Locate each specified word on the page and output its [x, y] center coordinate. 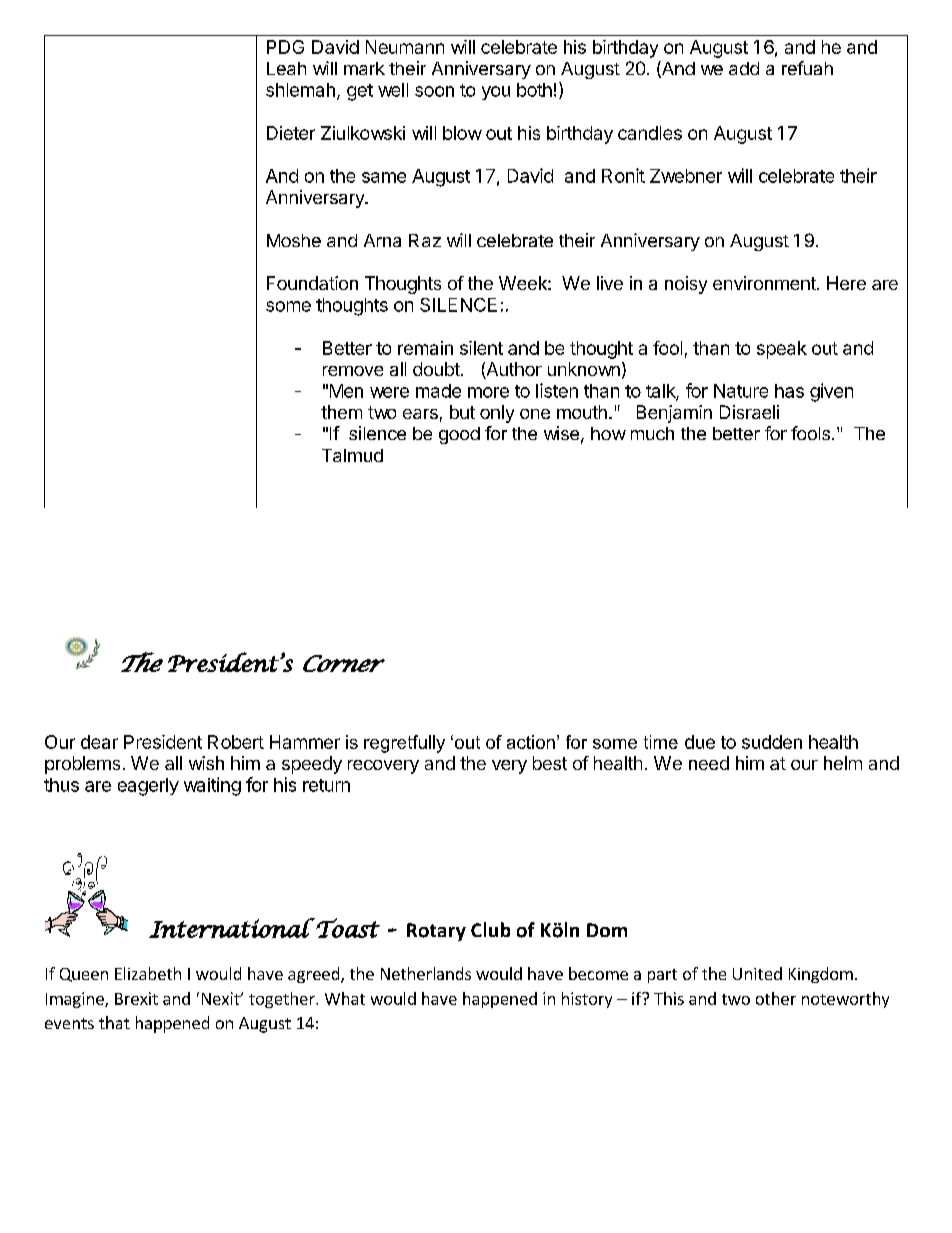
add [744, 68]
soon [434, 91]
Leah [286, 68]
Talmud [352, 455]
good [459, 435]
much [652, 433]
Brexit [136, 998]
